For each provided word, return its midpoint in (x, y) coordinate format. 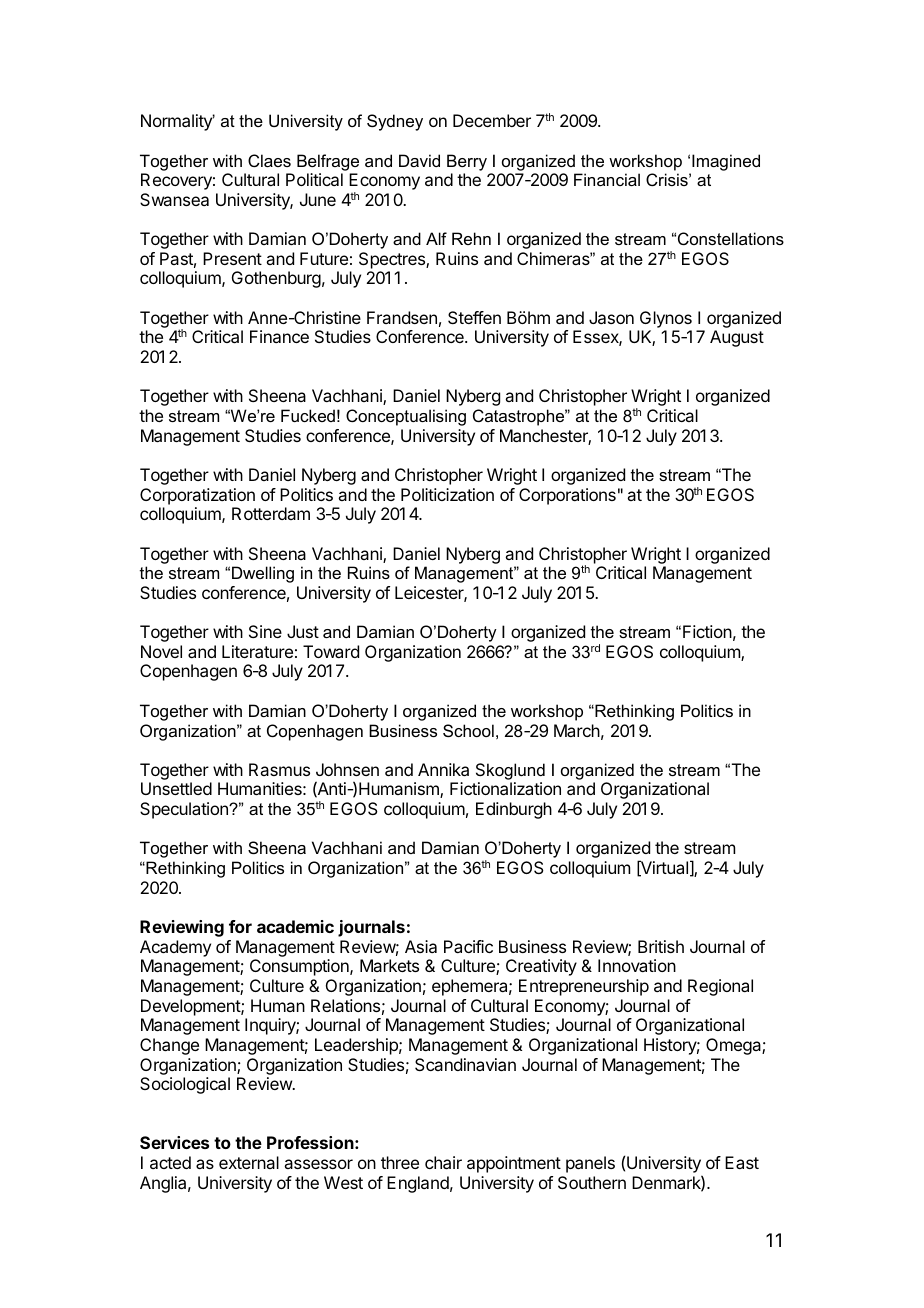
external (249, 1162)
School (468, 730)
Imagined (726, 162)
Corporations (567, 496)
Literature (257, 651)
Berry (467, 162)
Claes (269, 160)
